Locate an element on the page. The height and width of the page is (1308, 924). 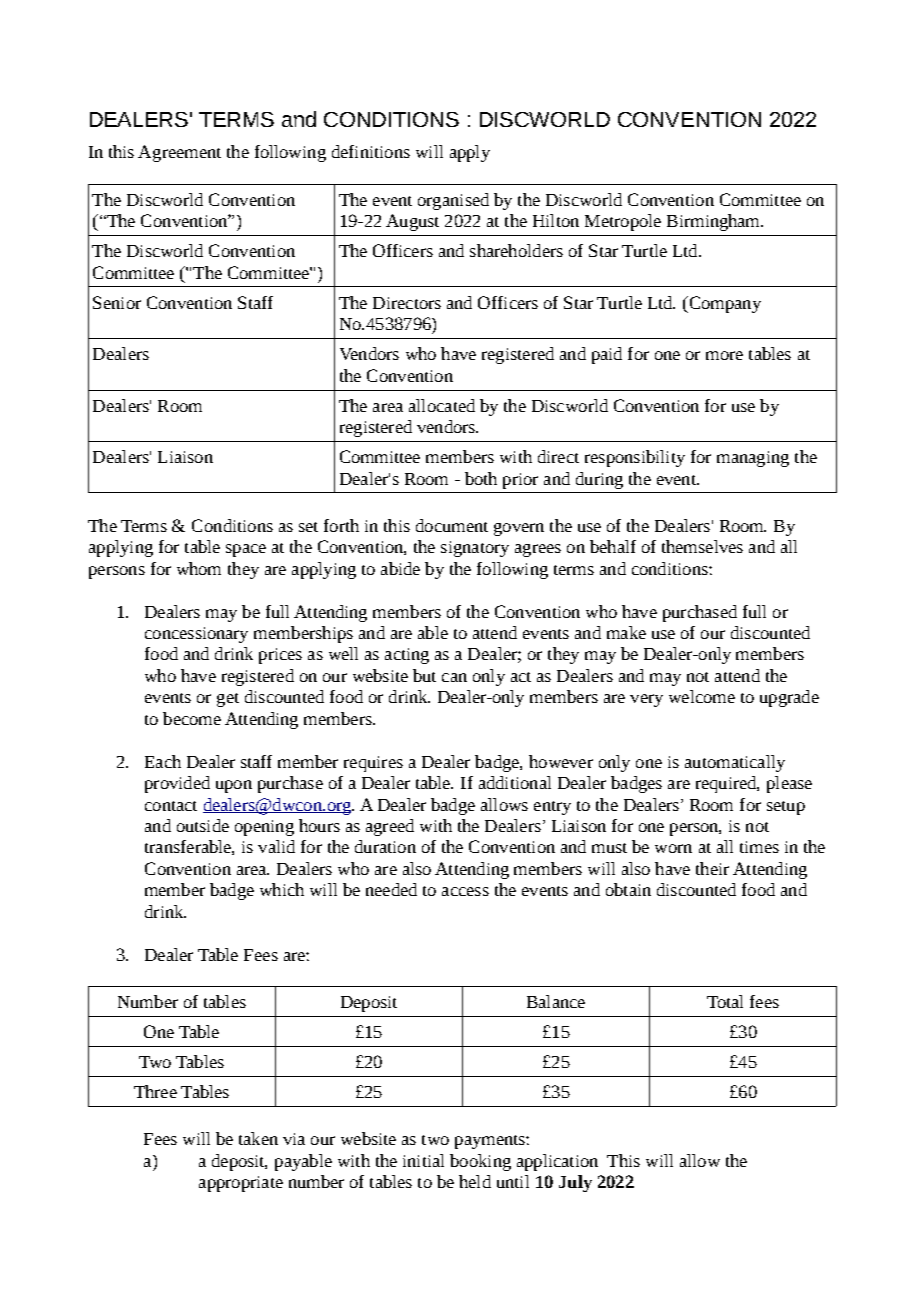
Birmingham is located at coordinates (715, 222).
